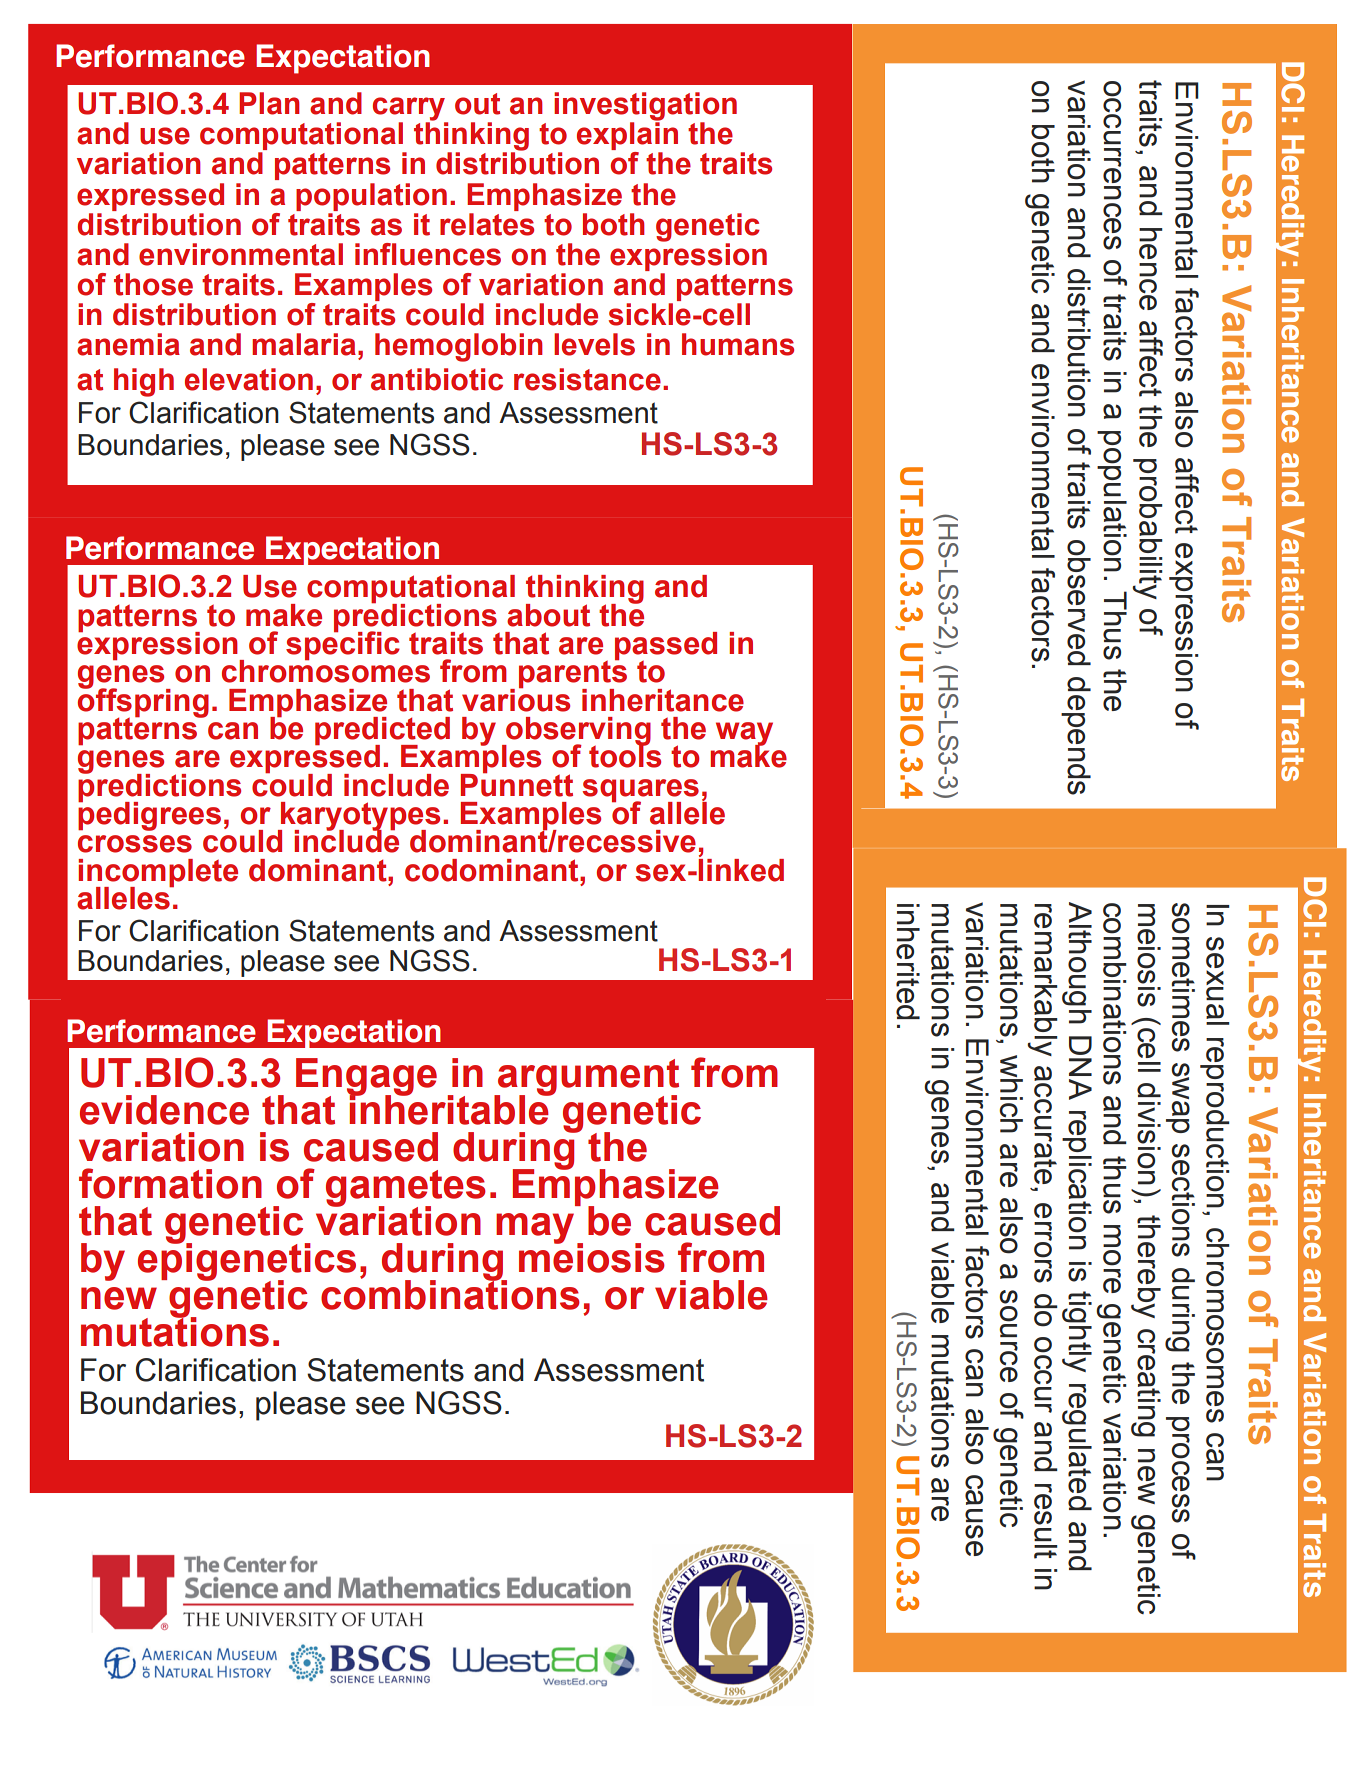 This screenshot has height=1767, width=1367. What do you see at coordinates (269, 103) in the screenshot?
I see `Plan` at bounding box center [269, 103].
